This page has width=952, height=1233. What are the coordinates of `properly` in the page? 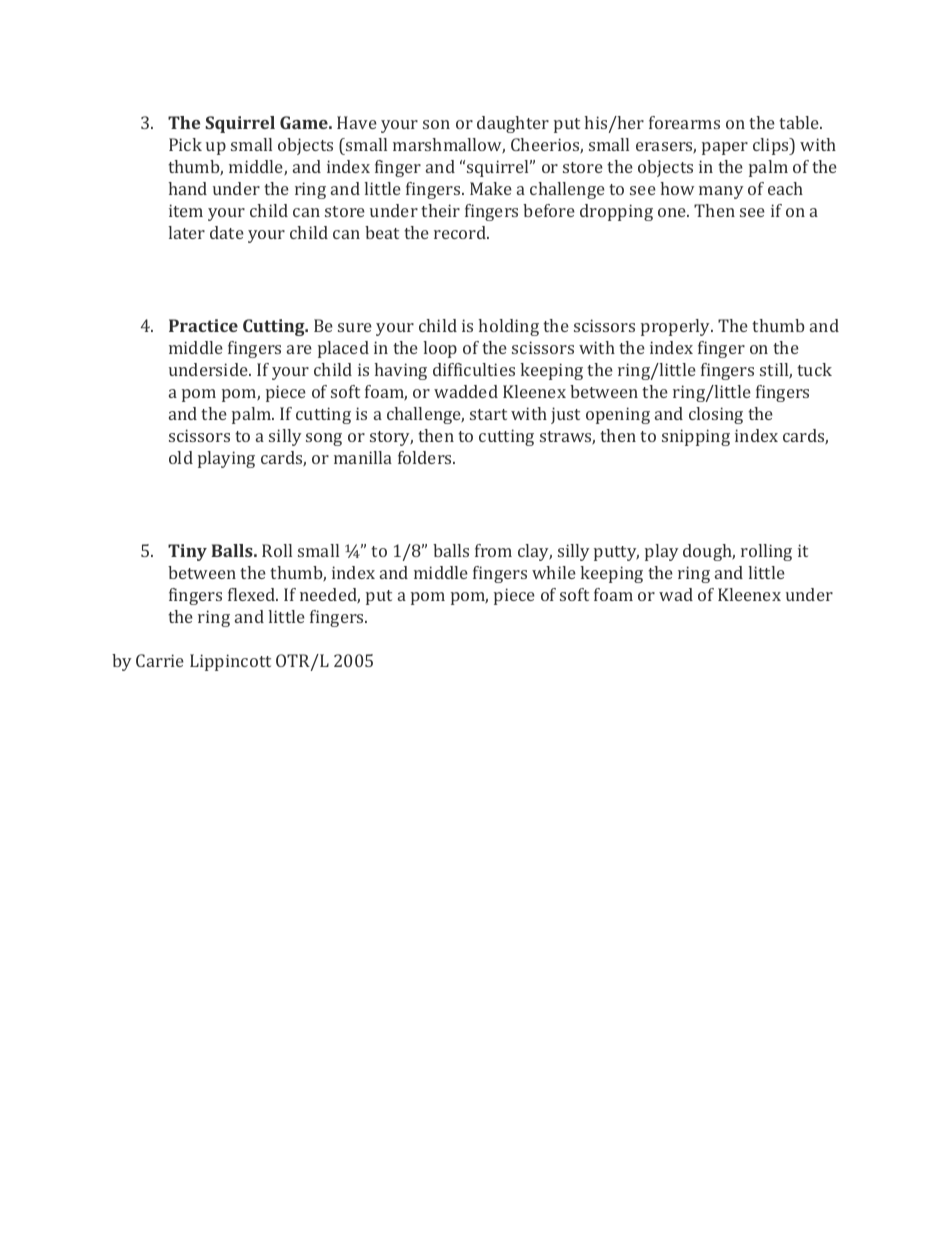 It's located at (677, 327).
